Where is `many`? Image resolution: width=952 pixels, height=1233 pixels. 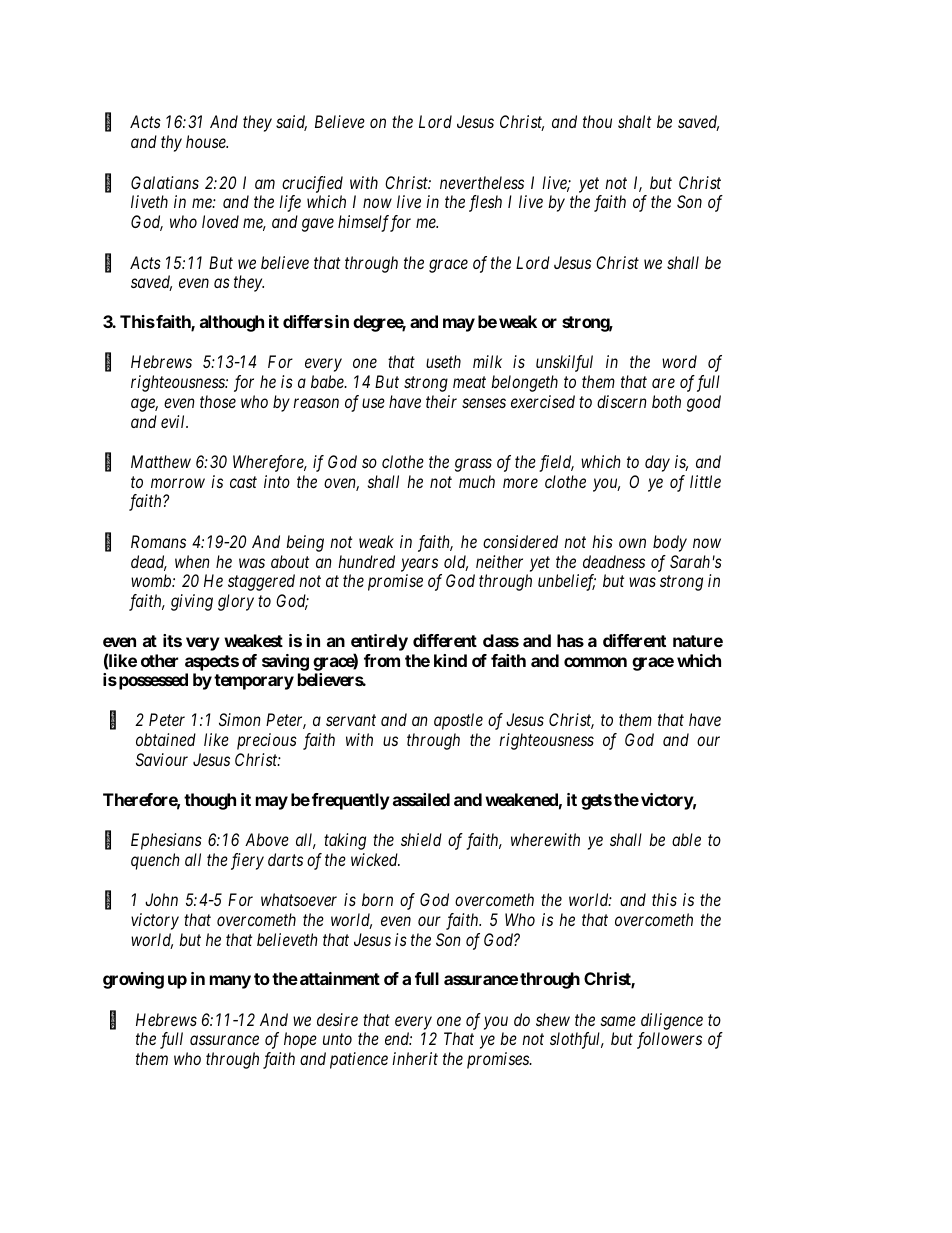
many is located at coordinates (230, 982).
